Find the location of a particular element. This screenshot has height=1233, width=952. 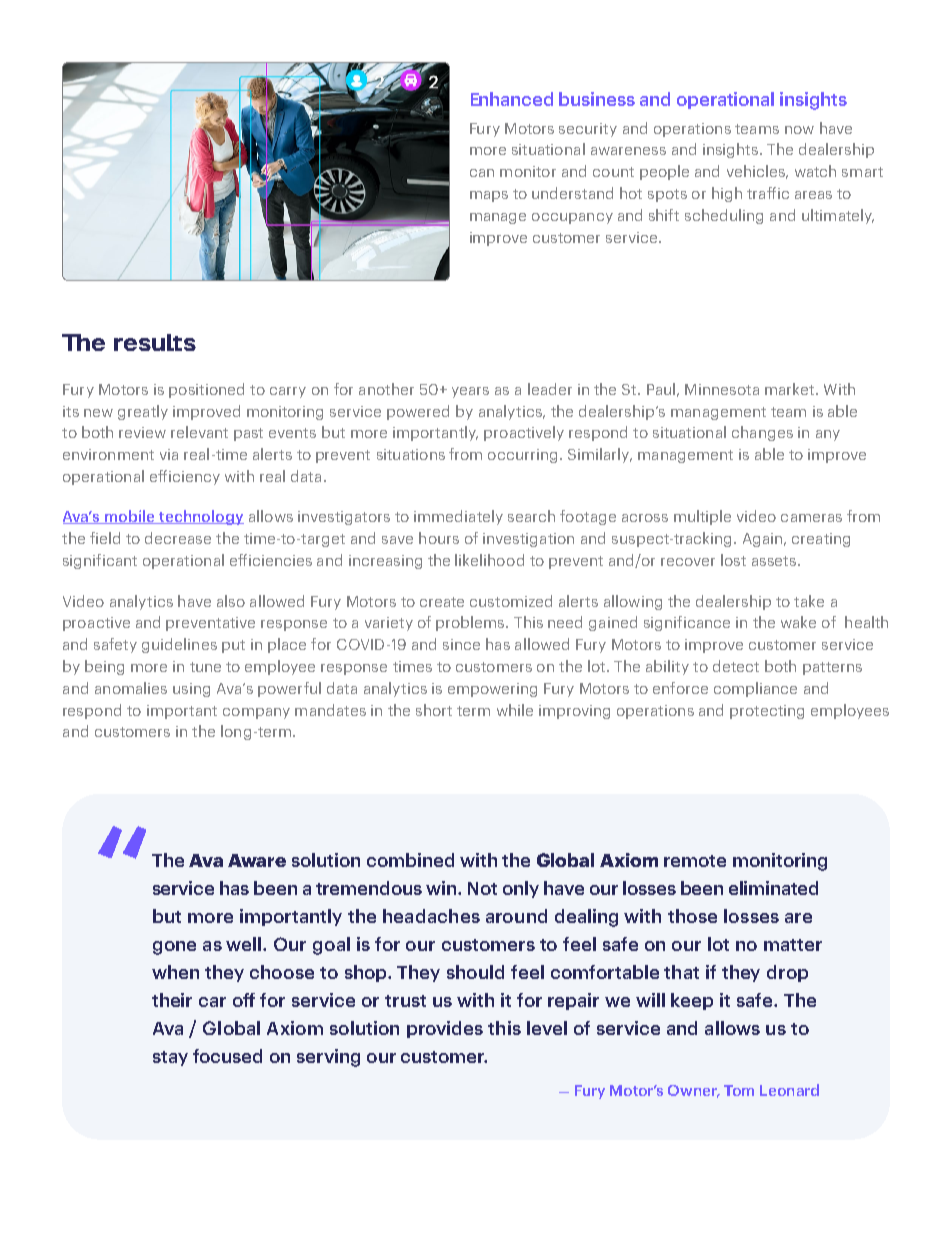

results is located at coordinates (155, 342).
